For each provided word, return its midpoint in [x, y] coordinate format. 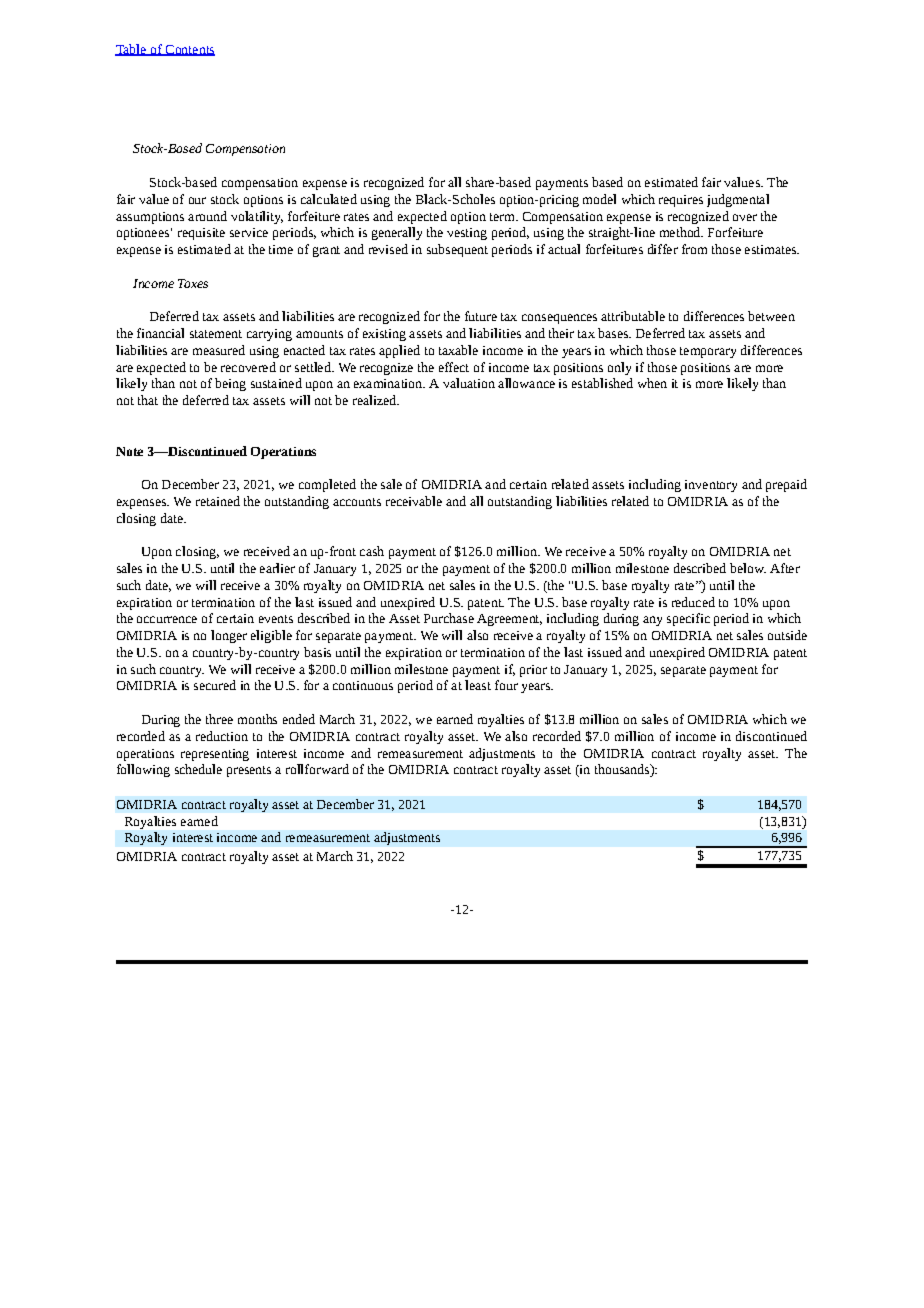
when [652, 383]
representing [215, 755]
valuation [469, 383]
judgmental [738, 200]
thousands [623, 770]
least [478, 685]
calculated [329, 199]
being [230, 384]
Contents [189, 50]
